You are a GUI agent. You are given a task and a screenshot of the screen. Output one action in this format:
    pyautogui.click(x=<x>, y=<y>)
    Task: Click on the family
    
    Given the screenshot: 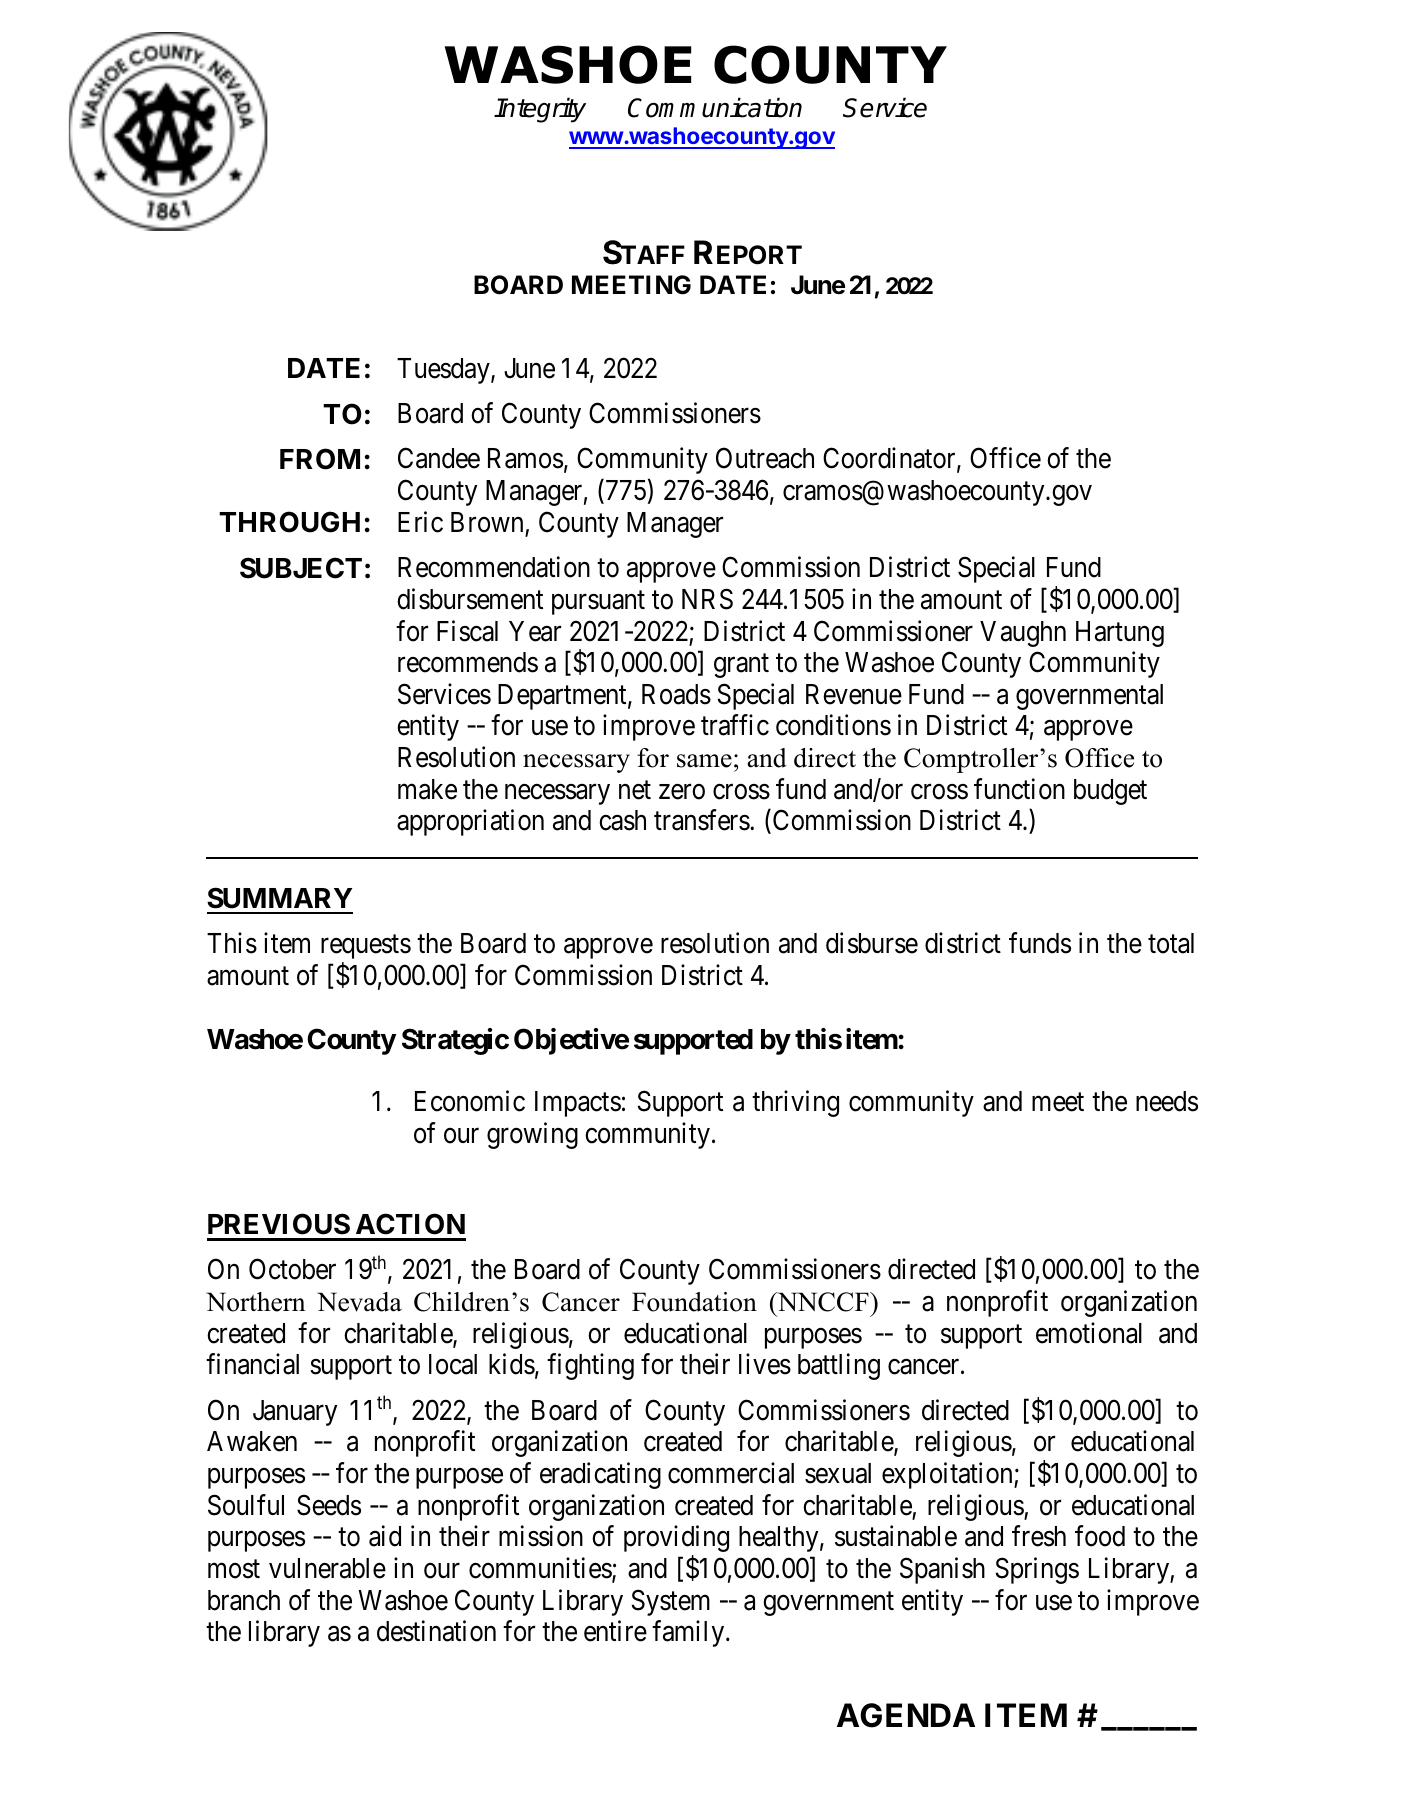 What is the action you would take?
    pyautogui.click(x=689, y=1634)
